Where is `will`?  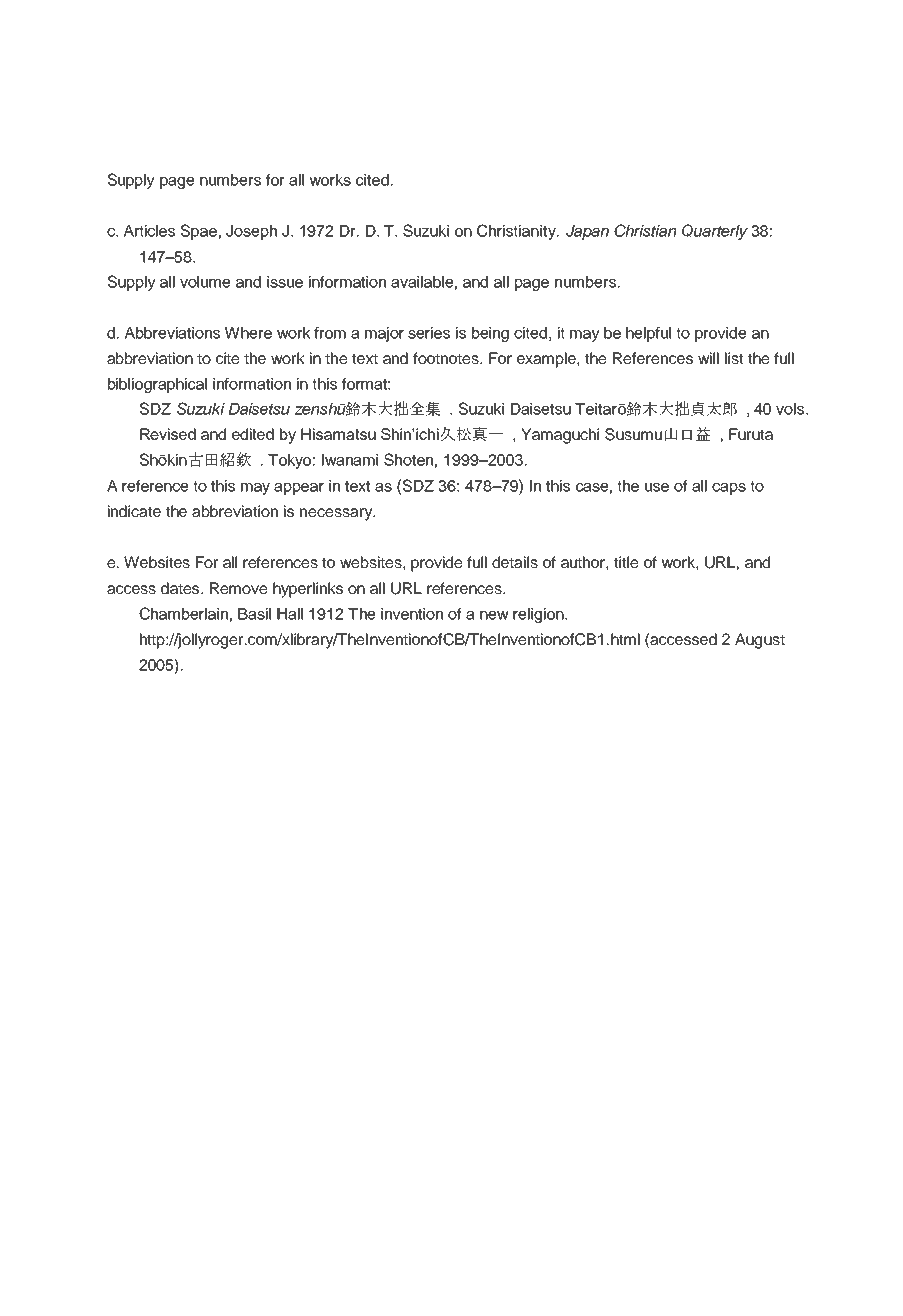
will is located at coordinates (708, 358).
